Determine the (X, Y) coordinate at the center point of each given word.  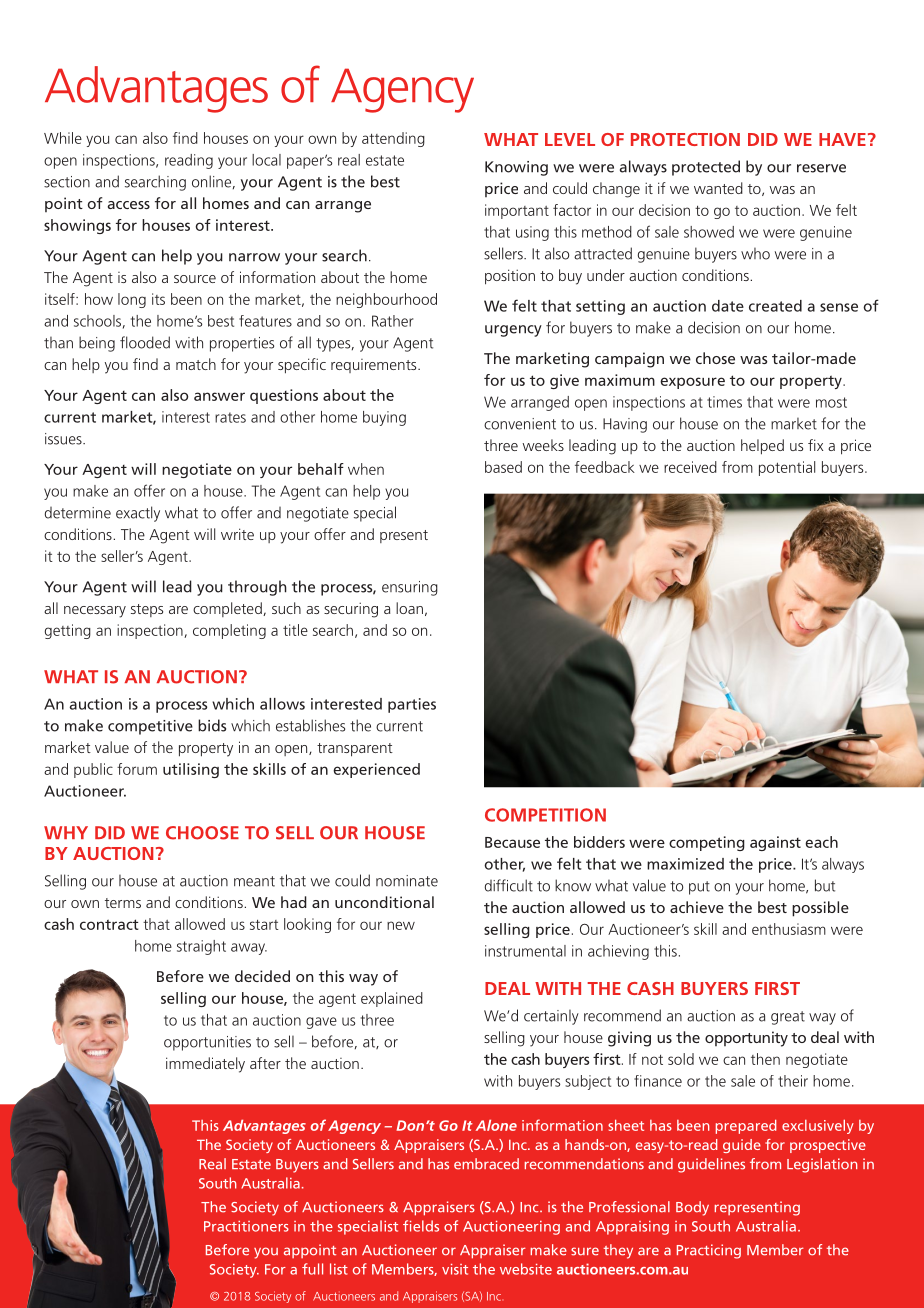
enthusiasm (789, 929)
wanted (718, 188)
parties (412, 705)
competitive (150, 727)
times (724, 402)
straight (201, 947)
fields (421, 1226)
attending (393, 139)
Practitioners (246, 1226)
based (503, 467)
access (129, 205)
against (775, 843)
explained (392, 999)
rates (230, 417)
